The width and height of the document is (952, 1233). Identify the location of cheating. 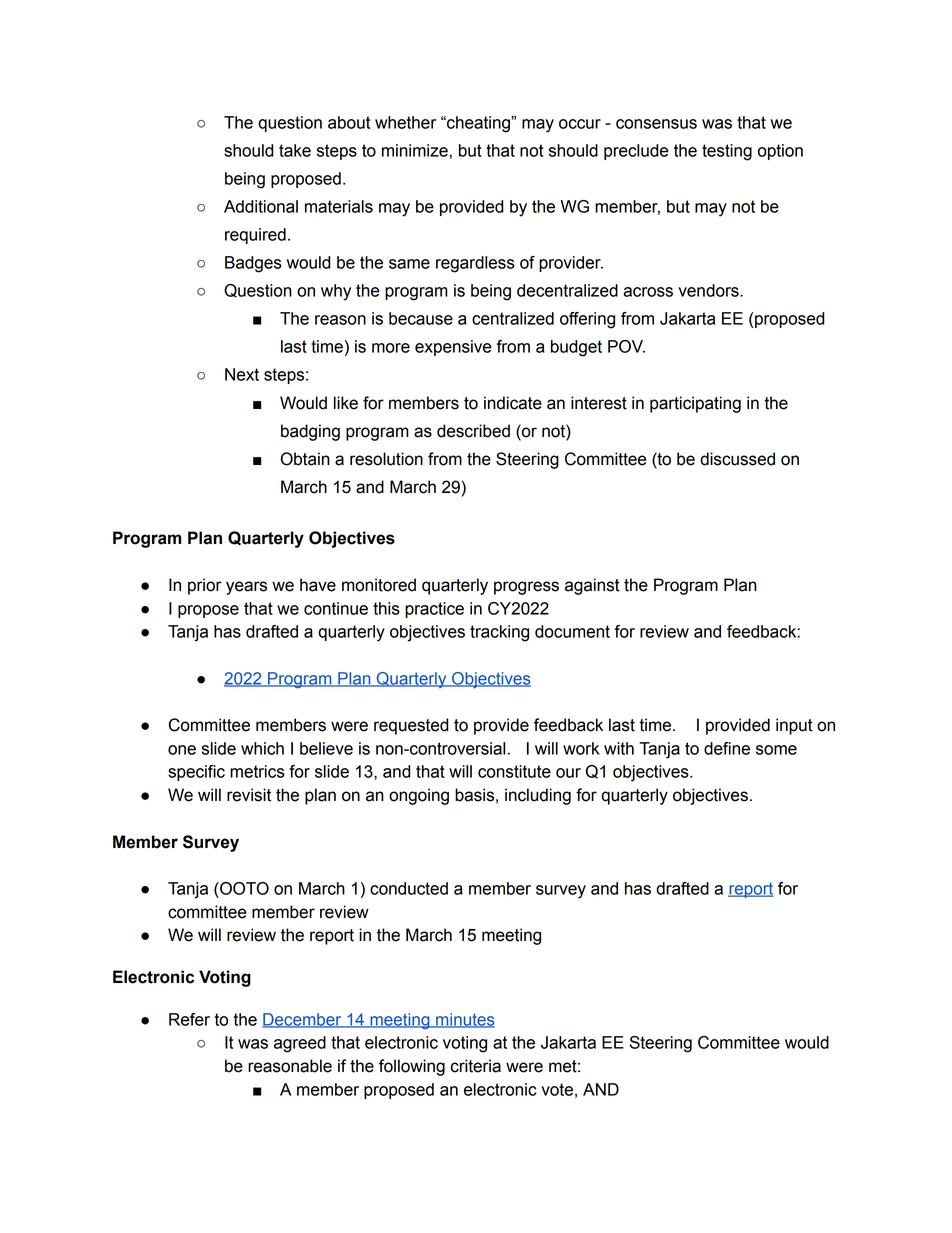
(478, 124).
